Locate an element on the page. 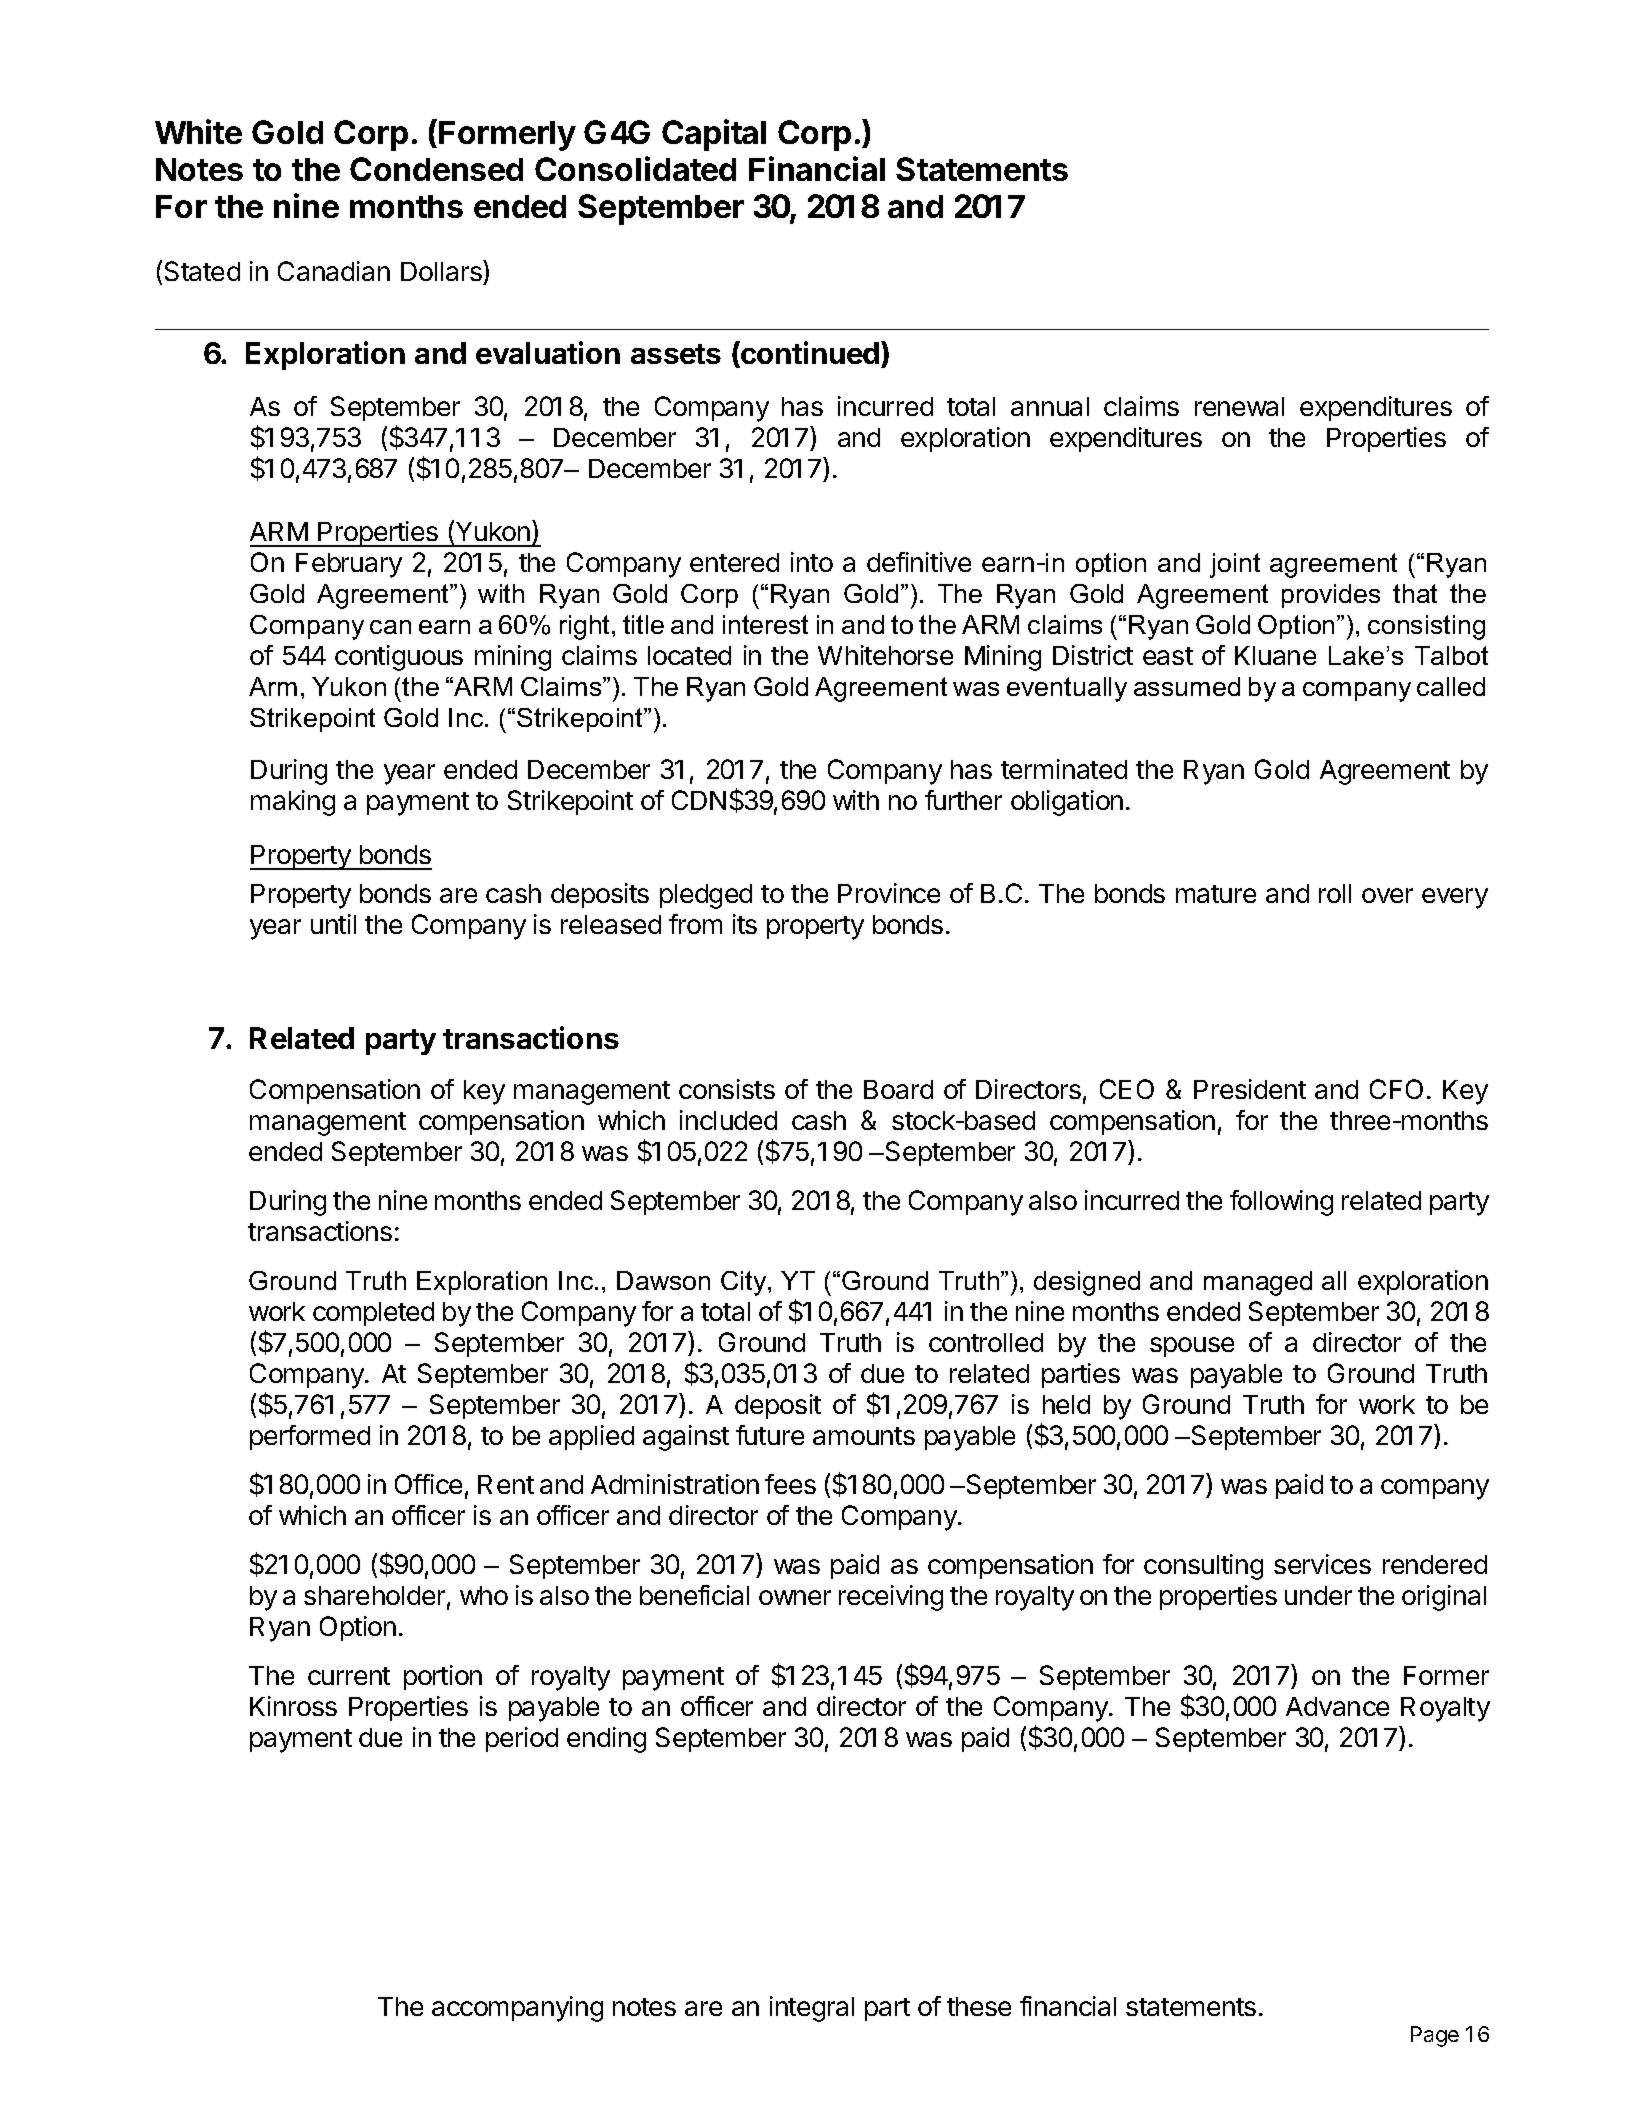 The width and height of the image is (1643, 2126). integral is located at coordinates (812, 2009).
